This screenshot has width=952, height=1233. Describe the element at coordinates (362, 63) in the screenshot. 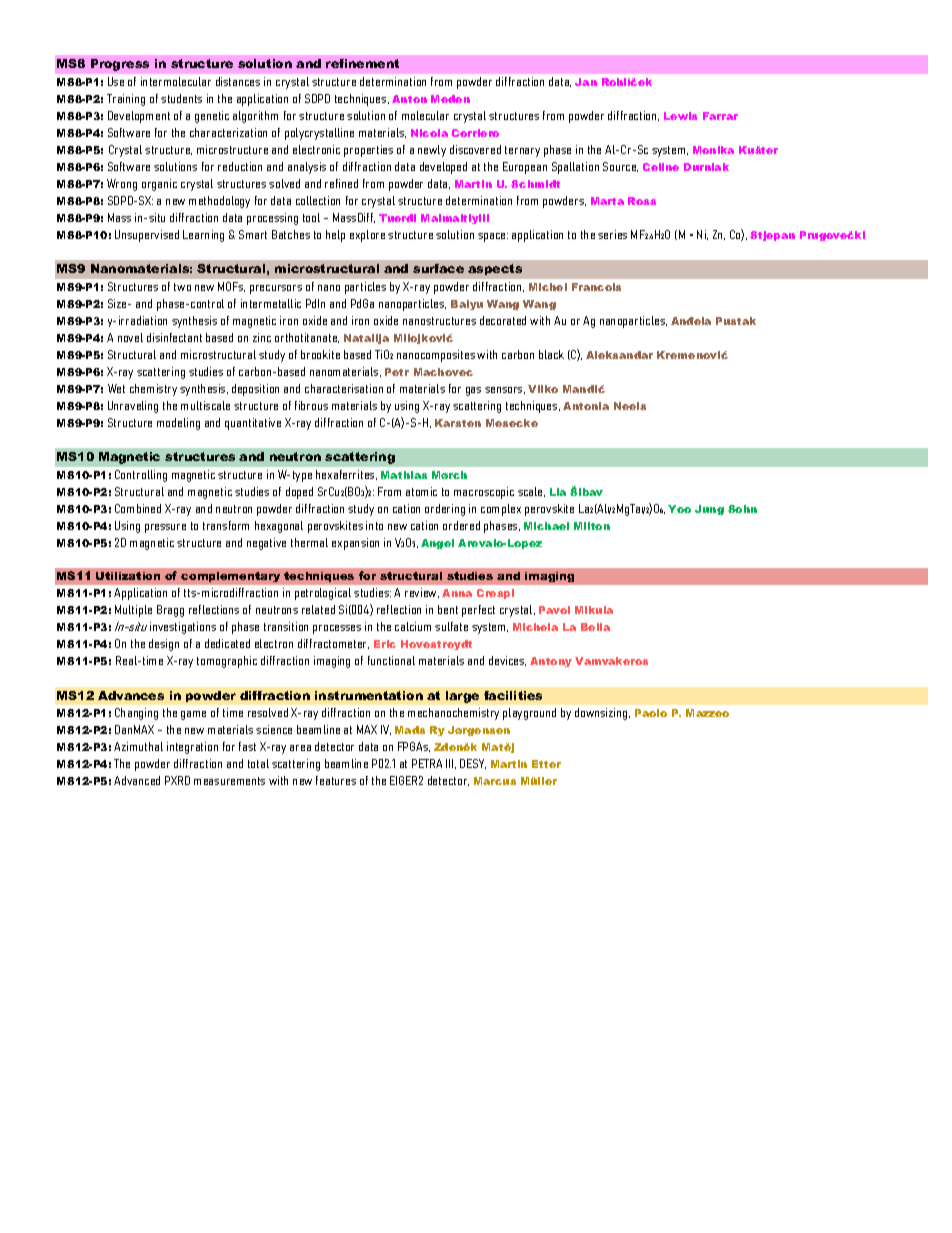

I see `refinement` at that location.
